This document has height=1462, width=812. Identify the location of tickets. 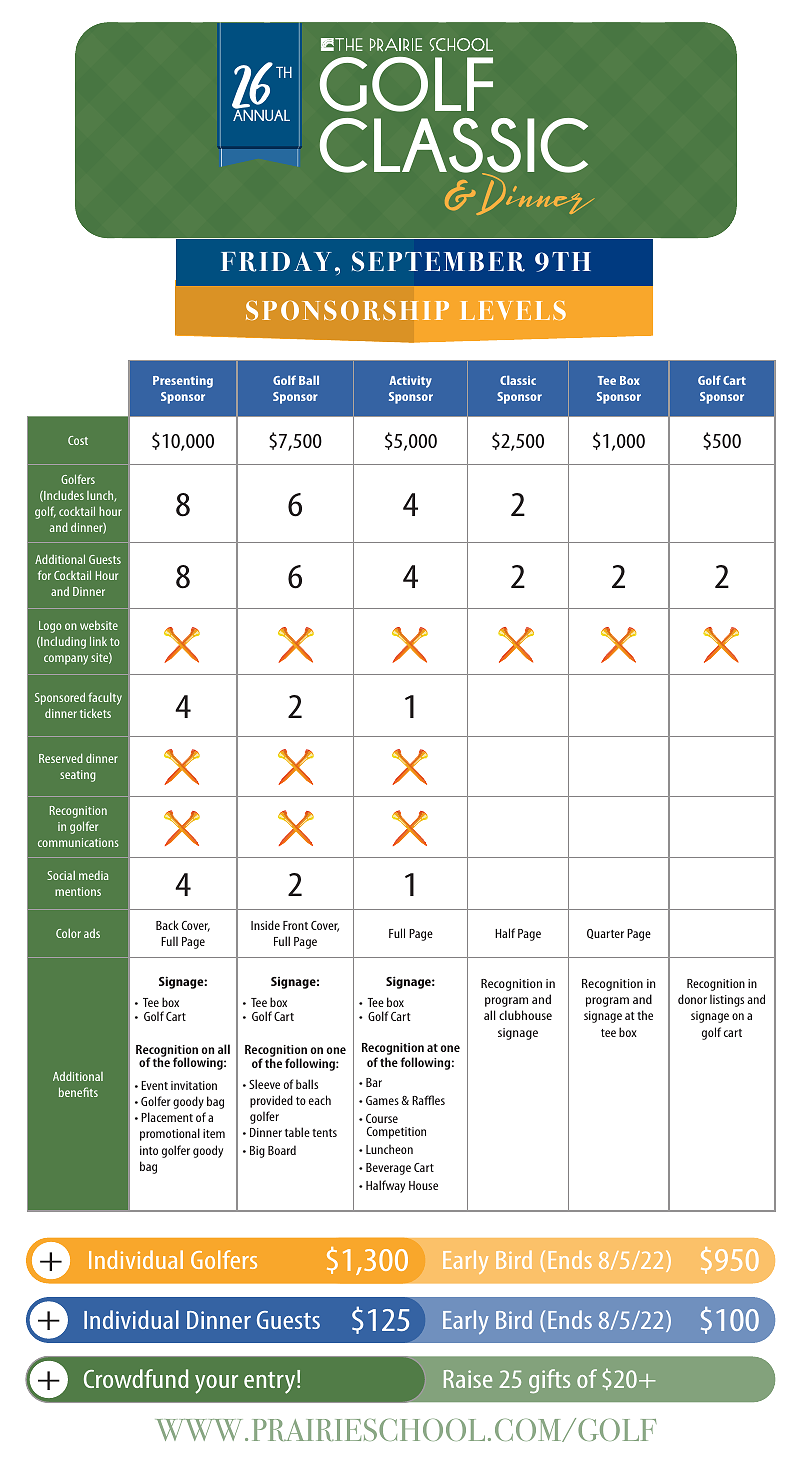
(95, 713).
